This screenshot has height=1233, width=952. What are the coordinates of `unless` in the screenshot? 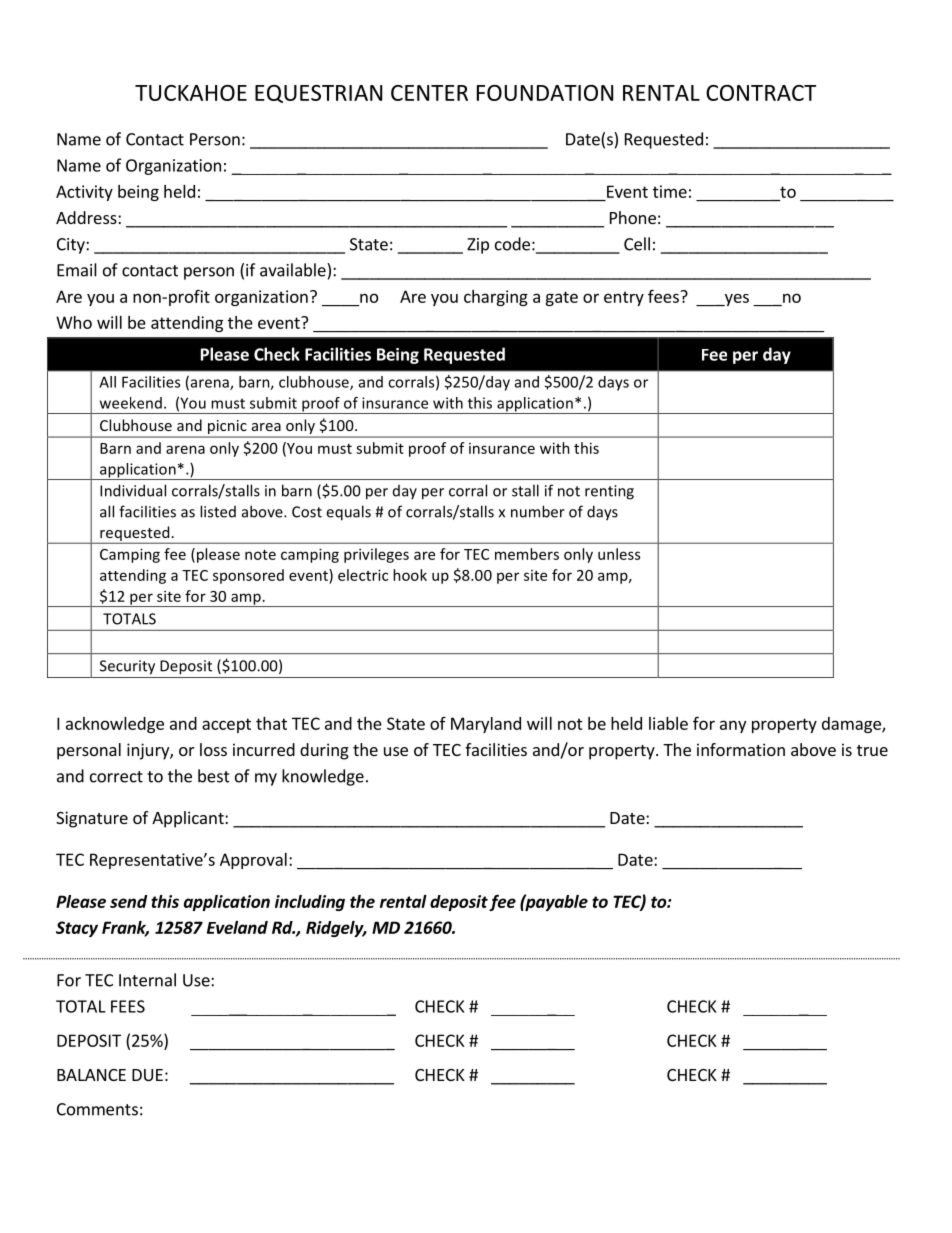 It's located at (619, 554).
